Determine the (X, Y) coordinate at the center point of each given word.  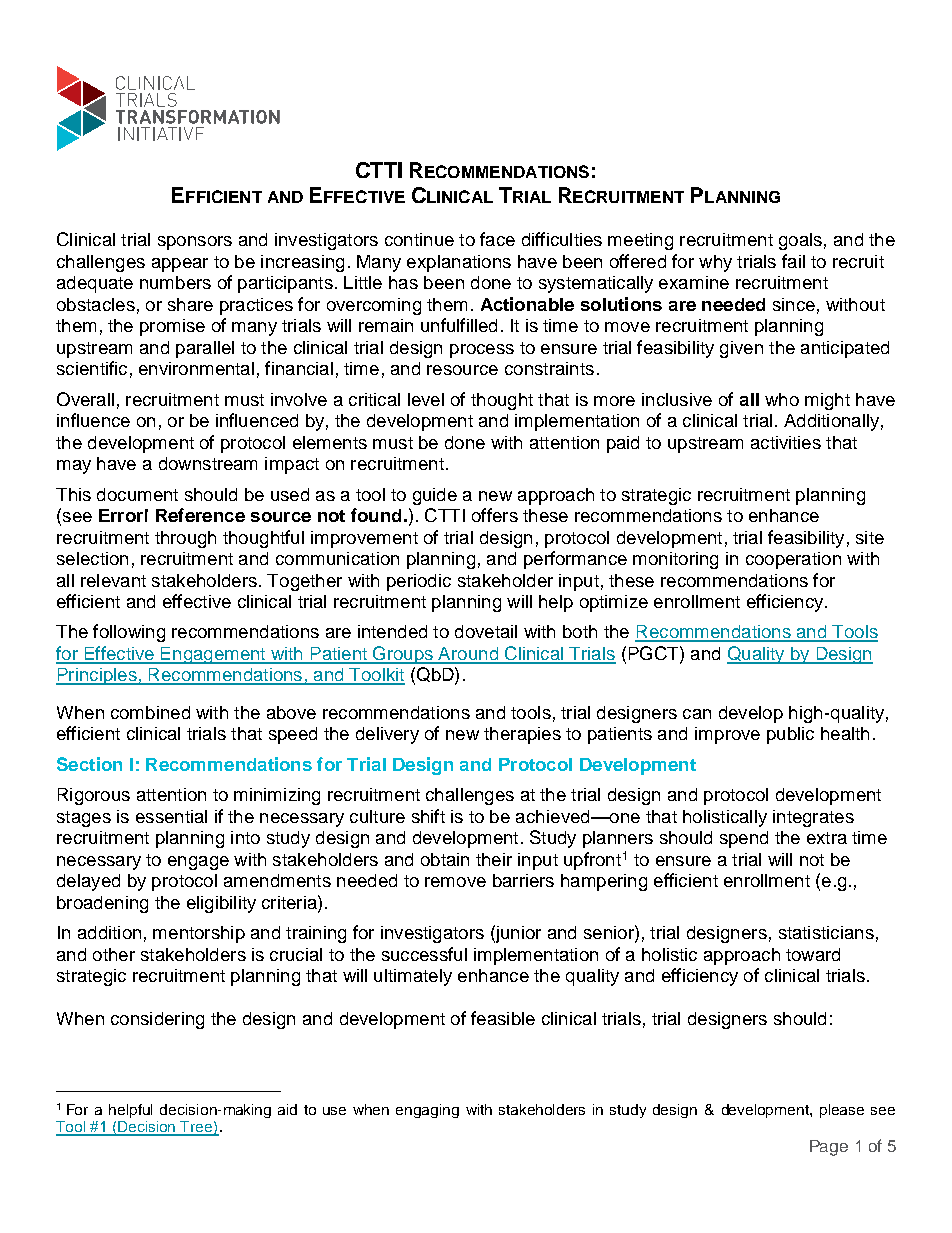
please (842, 1111)
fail (793, 261)
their (494, 859)
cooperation (793, 560)
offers (495, 515)
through (185, 539)
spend (744, 839)
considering (157, 1020)
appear (180, 265)
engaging (427, 1111)
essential (171, 816)
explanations (459, 263)
